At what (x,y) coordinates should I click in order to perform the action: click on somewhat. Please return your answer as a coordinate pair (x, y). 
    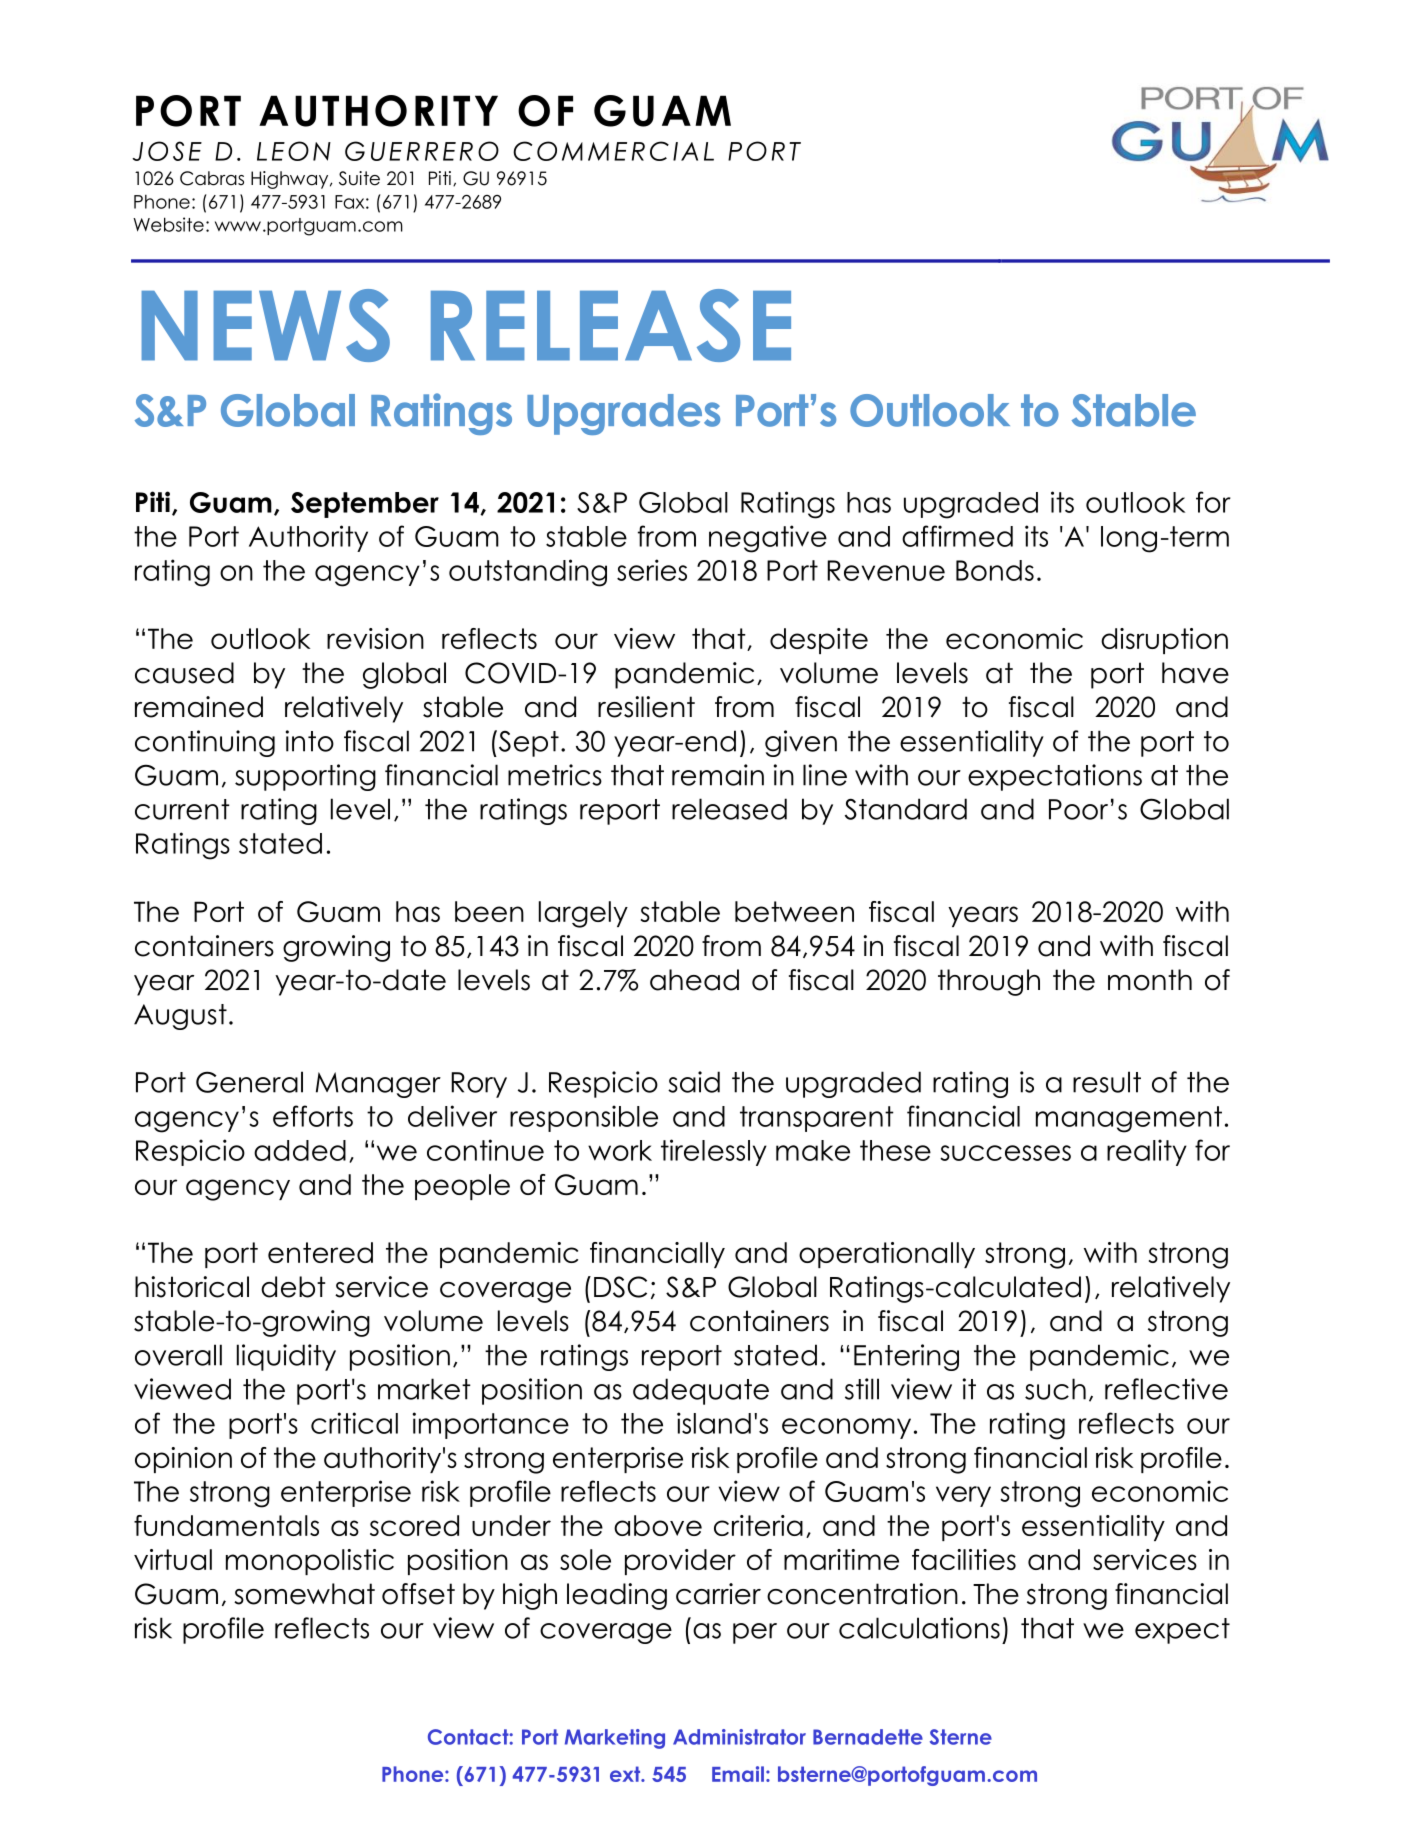
    Looking at the image, I should click on (304, 1594).
